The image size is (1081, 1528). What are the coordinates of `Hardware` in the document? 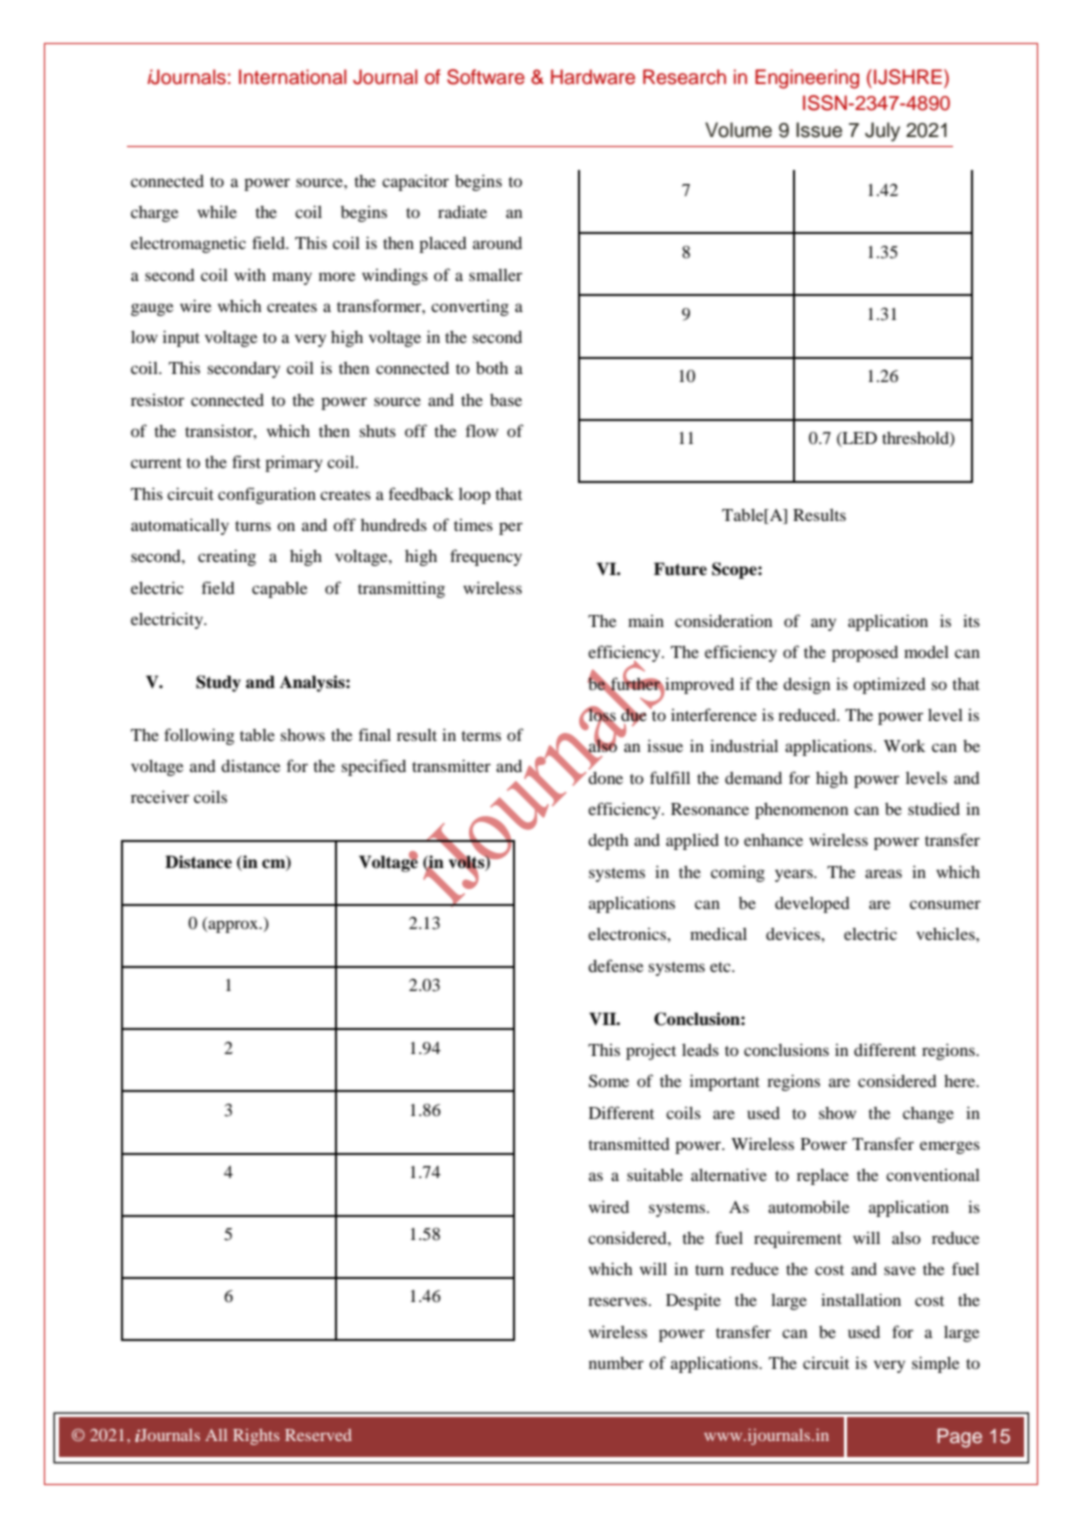 It's located at (593, 77).
